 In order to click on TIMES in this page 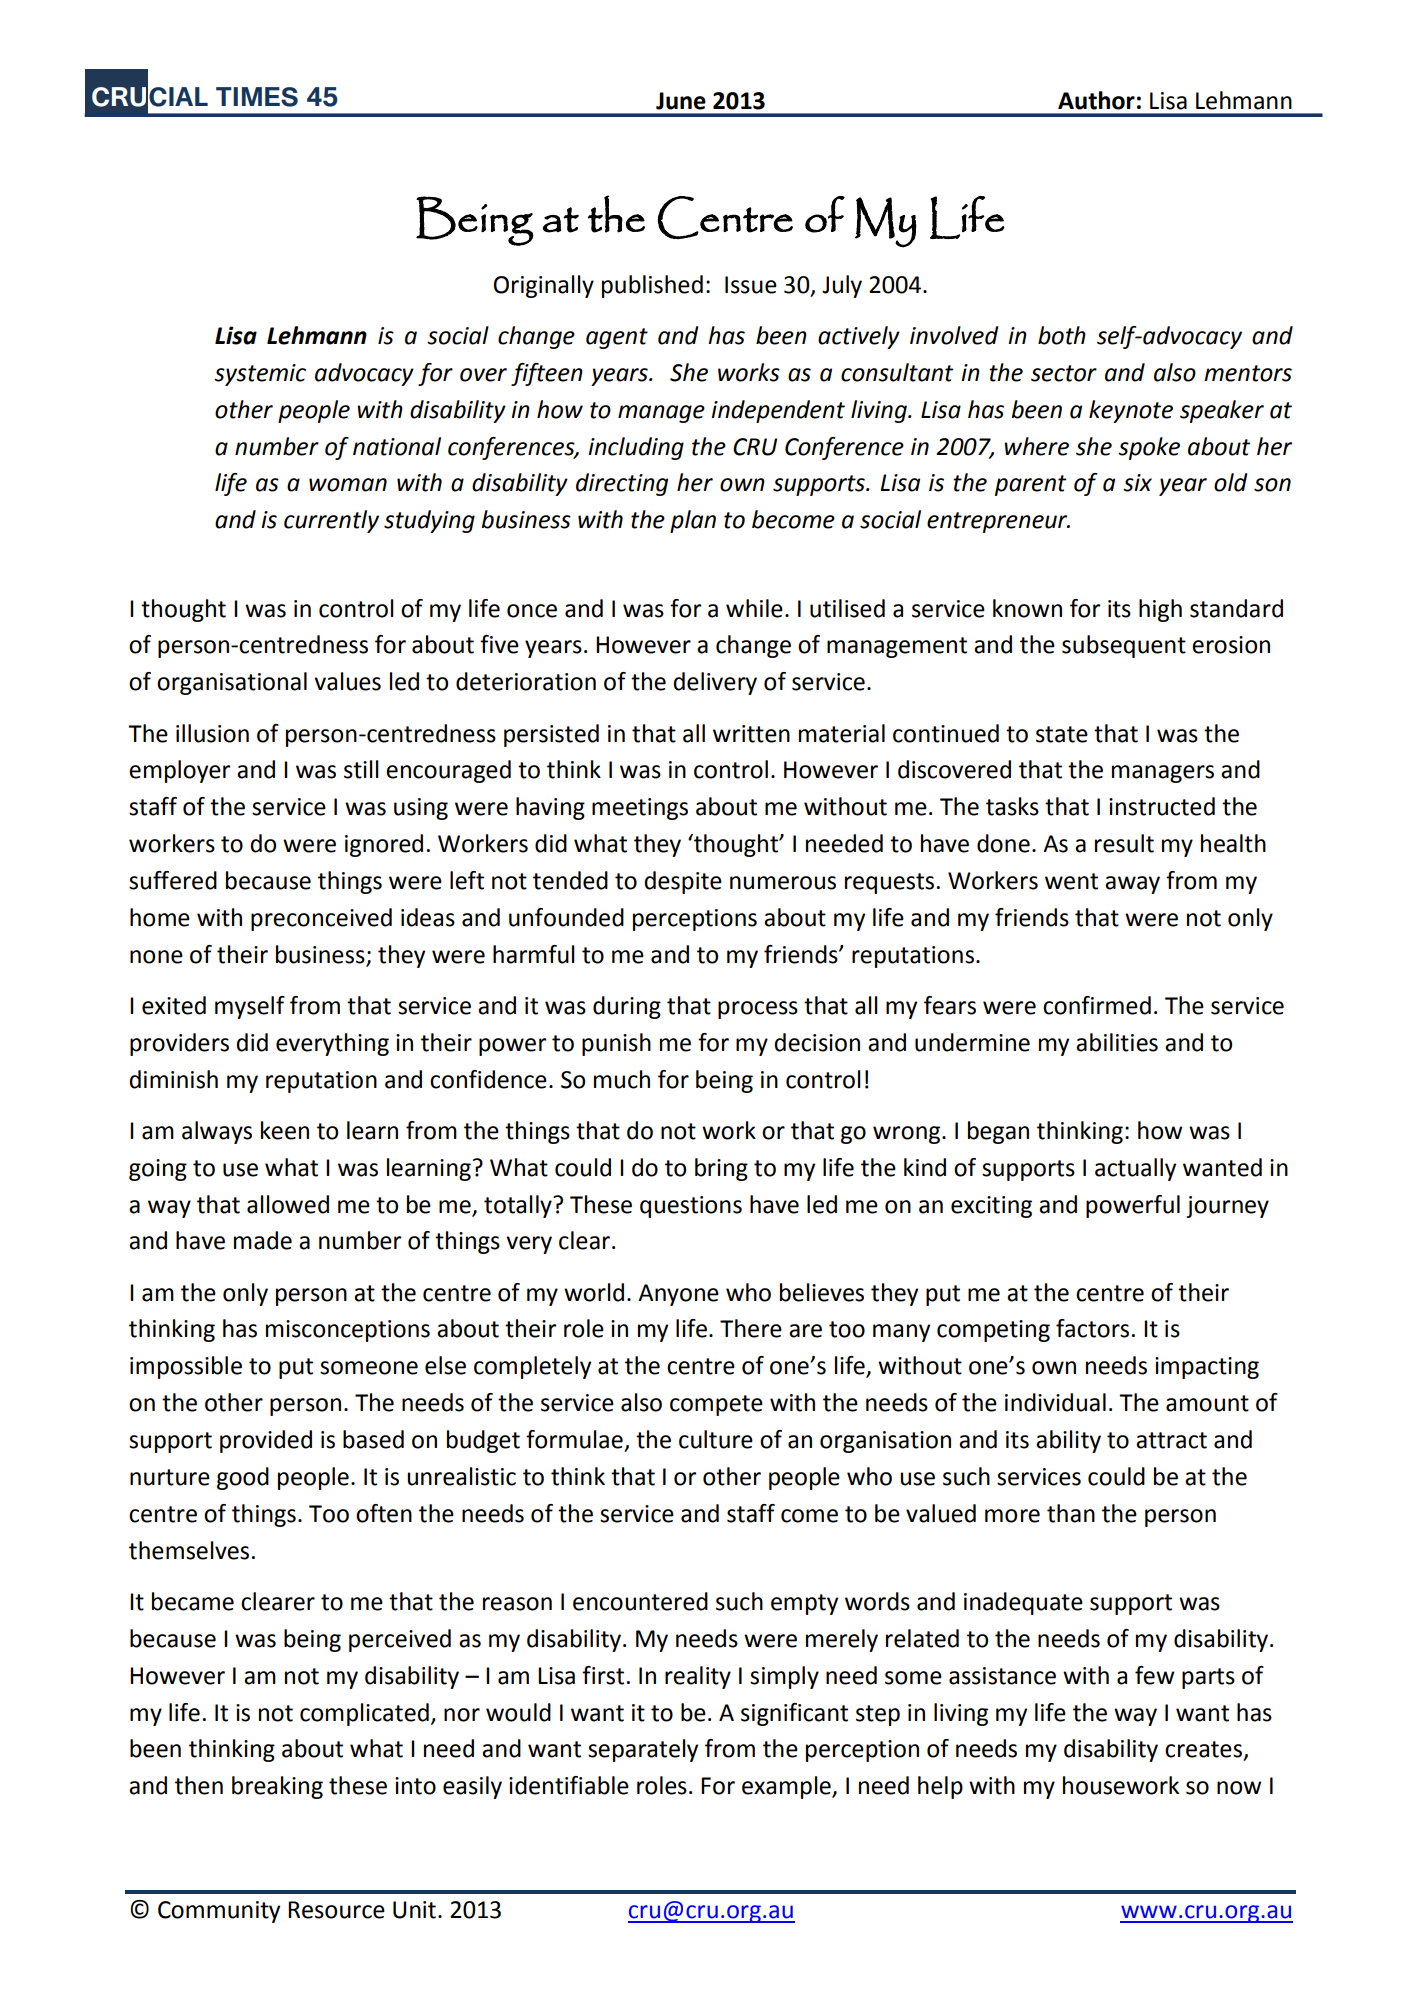, I will do `click(257, 97)`.
